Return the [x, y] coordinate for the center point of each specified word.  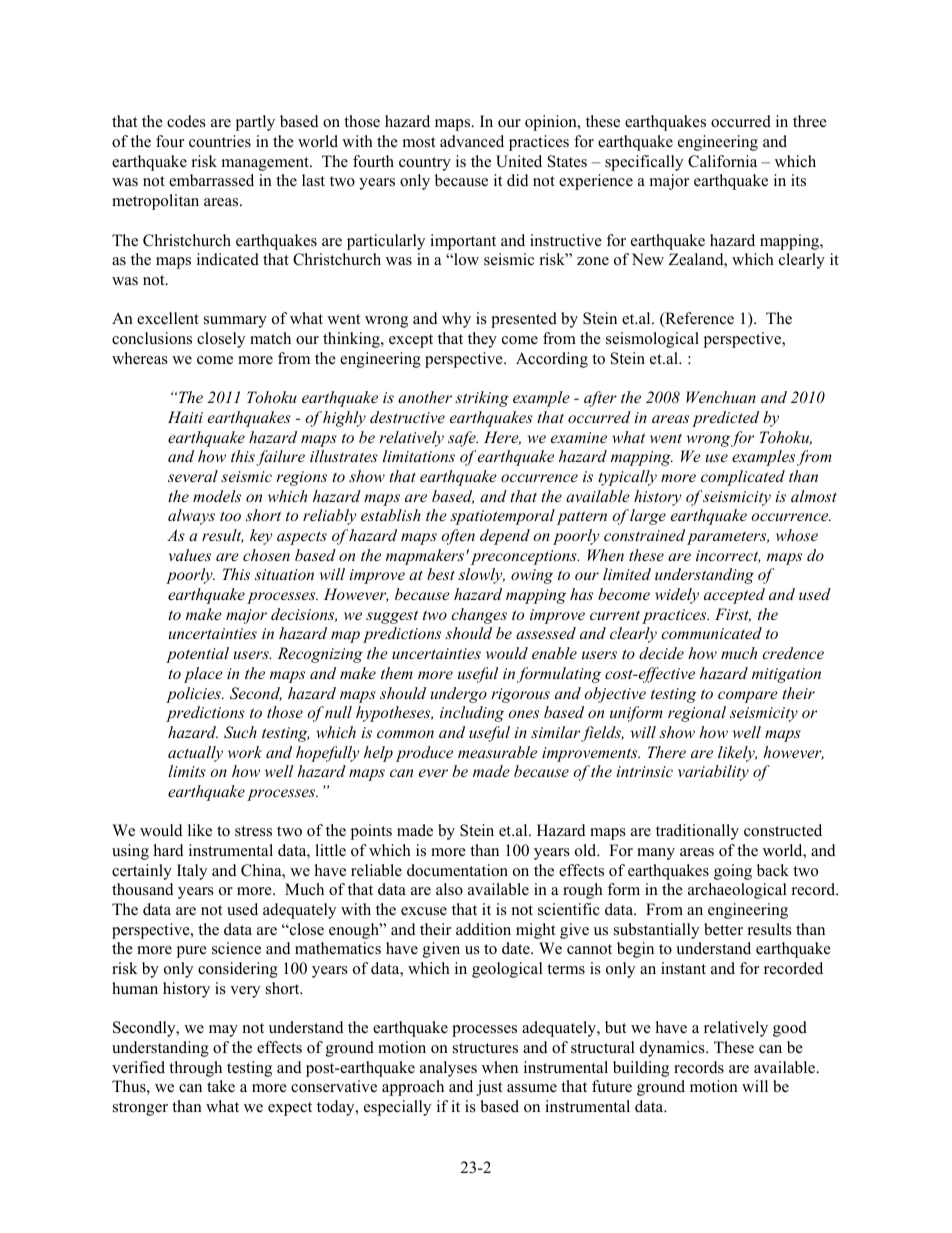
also [449, 889]
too [230, 516]
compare [748, 697]
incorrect [728, 556]
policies [194, 695]
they [482, 340]
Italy [192, 872]
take [221, 1086]
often [458, 537]
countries [220, 141]
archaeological [737, 891]
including [472, 714]
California [722, 161]
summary [235, 322]
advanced [472, 141]
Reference [698, 319]
